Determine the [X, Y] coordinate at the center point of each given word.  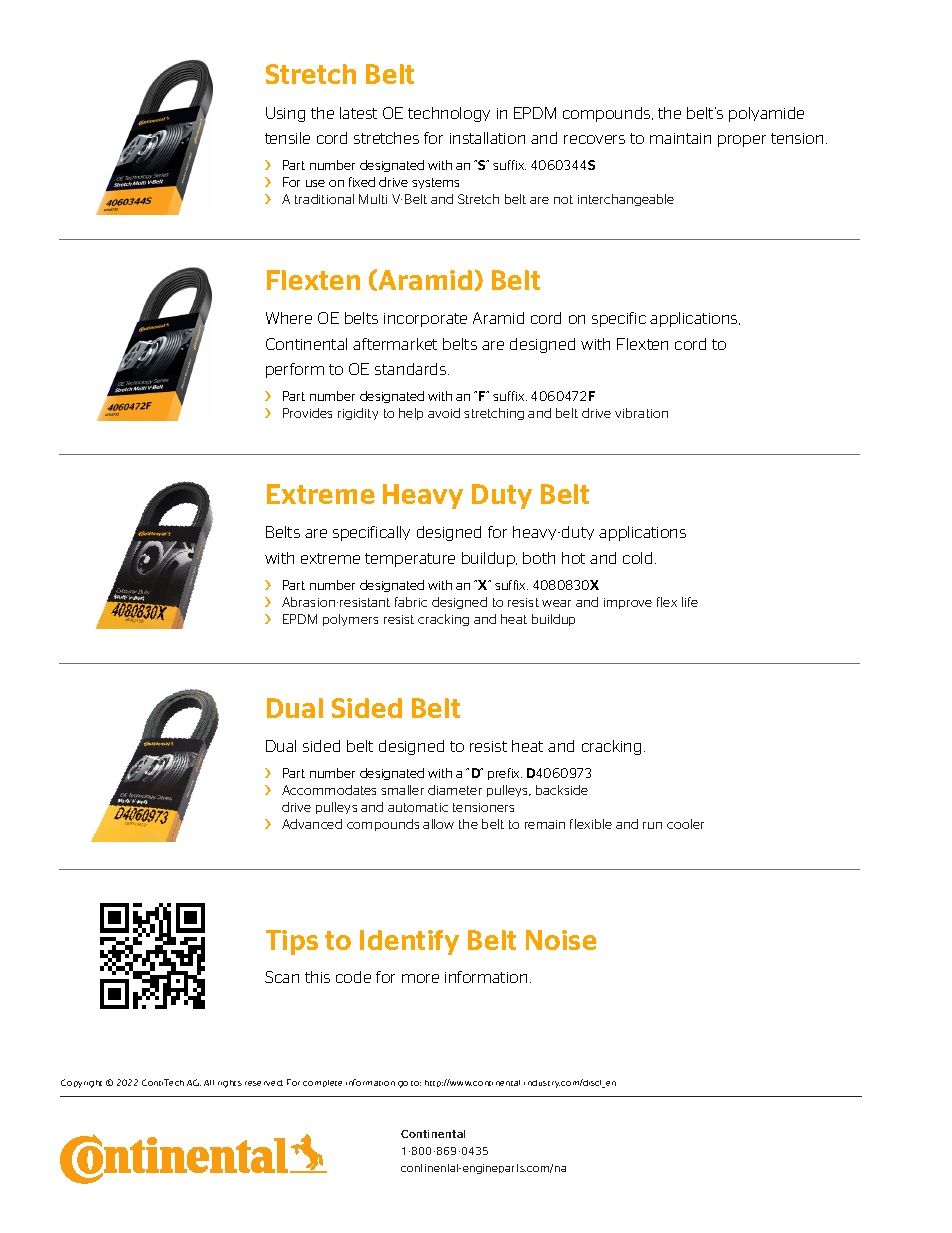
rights [230, 1084]
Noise [561, 940]
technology [449, 114]
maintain [680, 138]
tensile [287, 138]
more [420, 978]
